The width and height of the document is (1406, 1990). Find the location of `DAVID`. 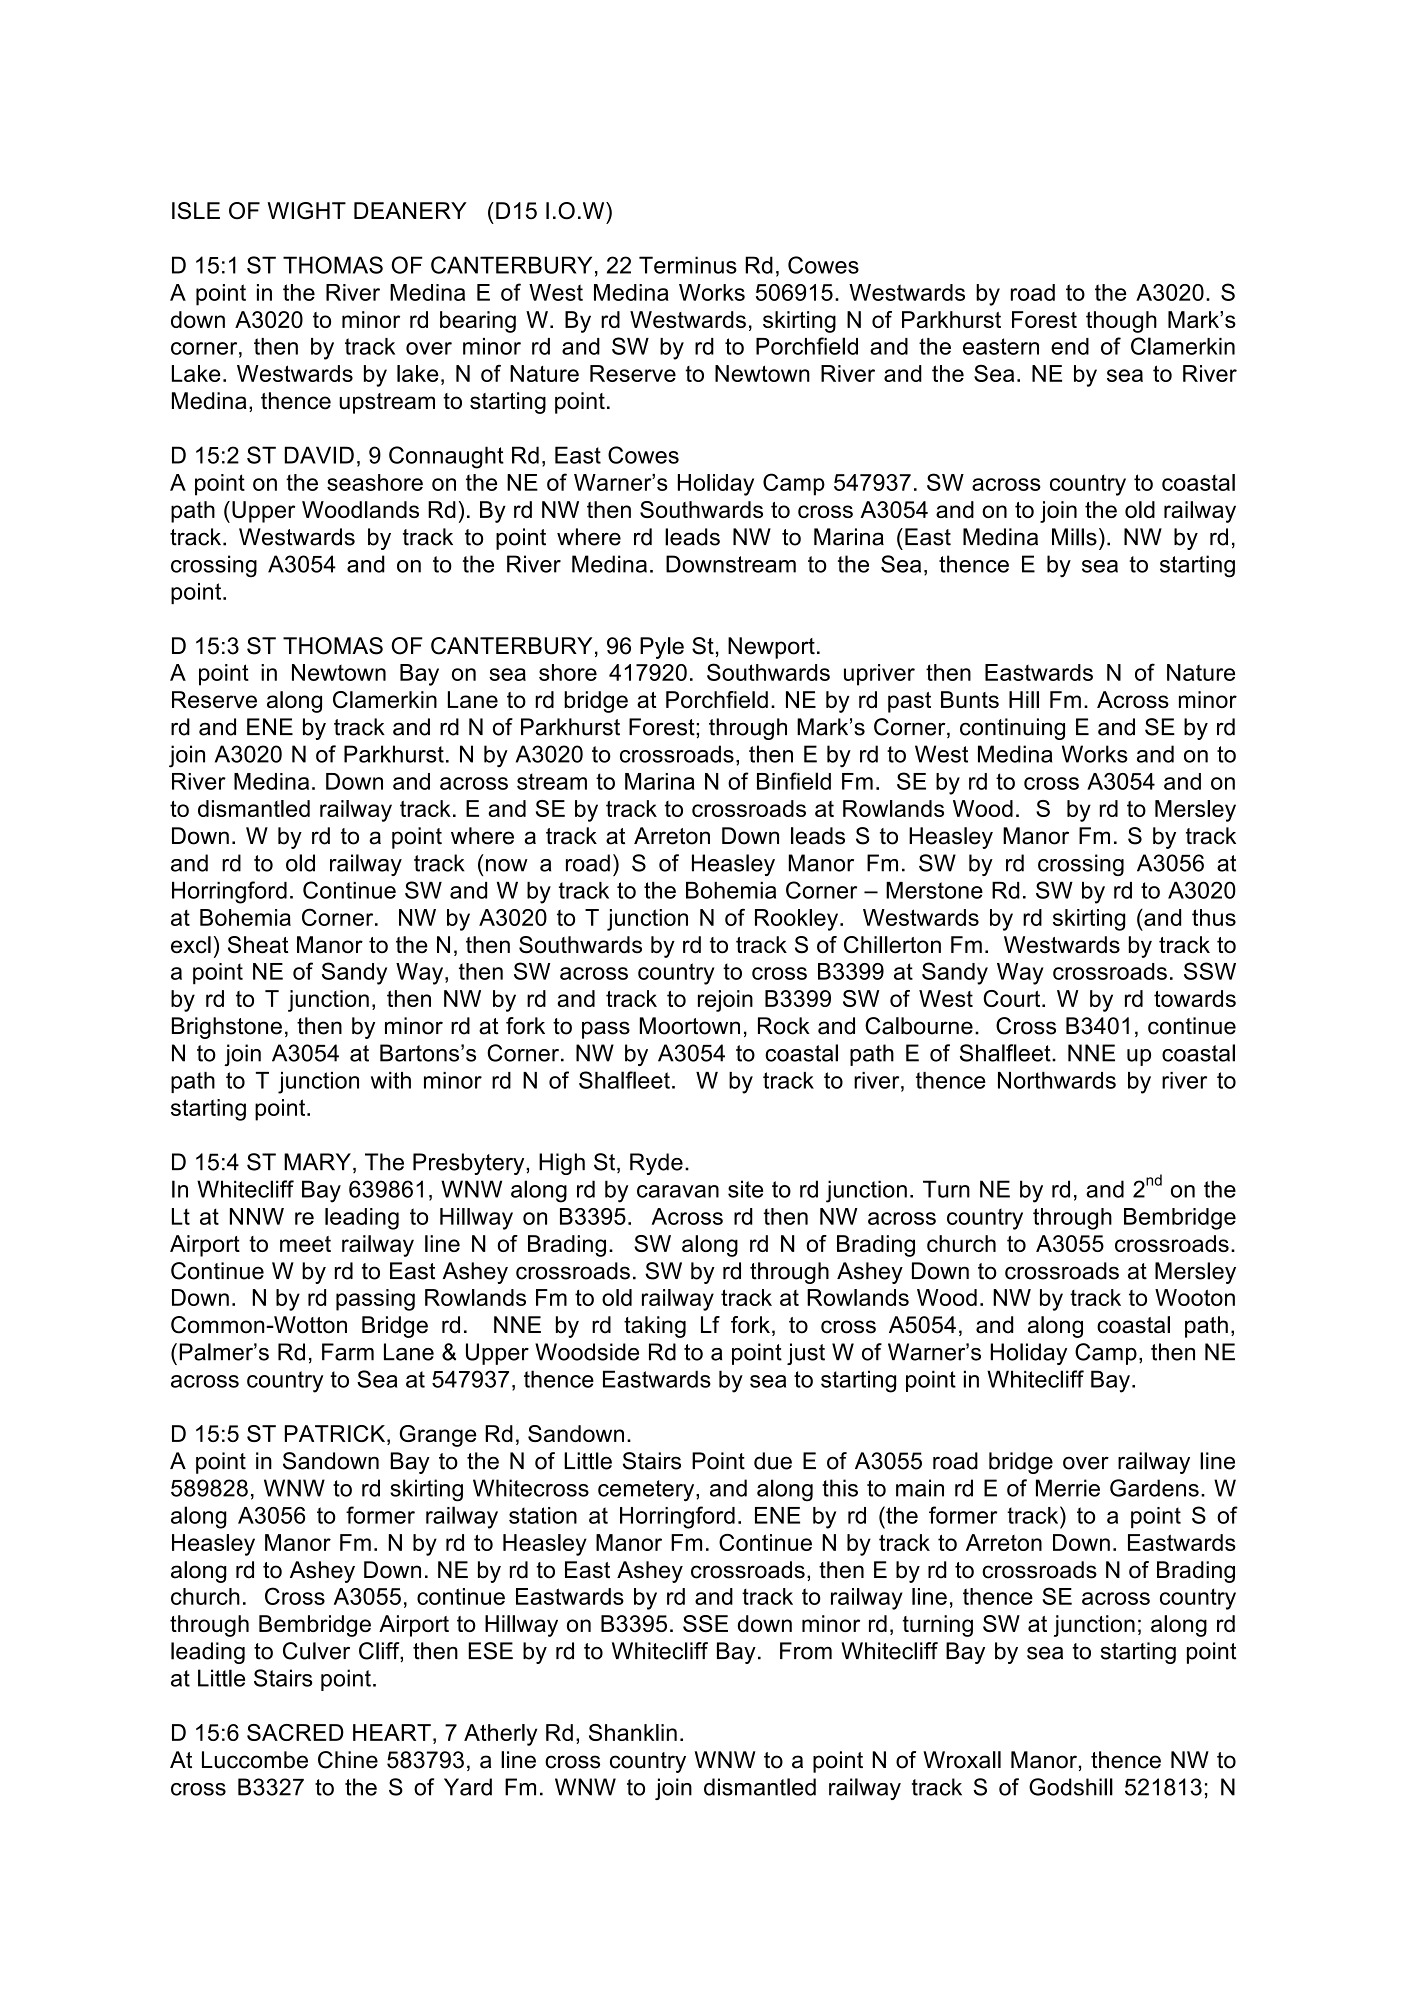

DAVID is located at coordinates (319, 455).
